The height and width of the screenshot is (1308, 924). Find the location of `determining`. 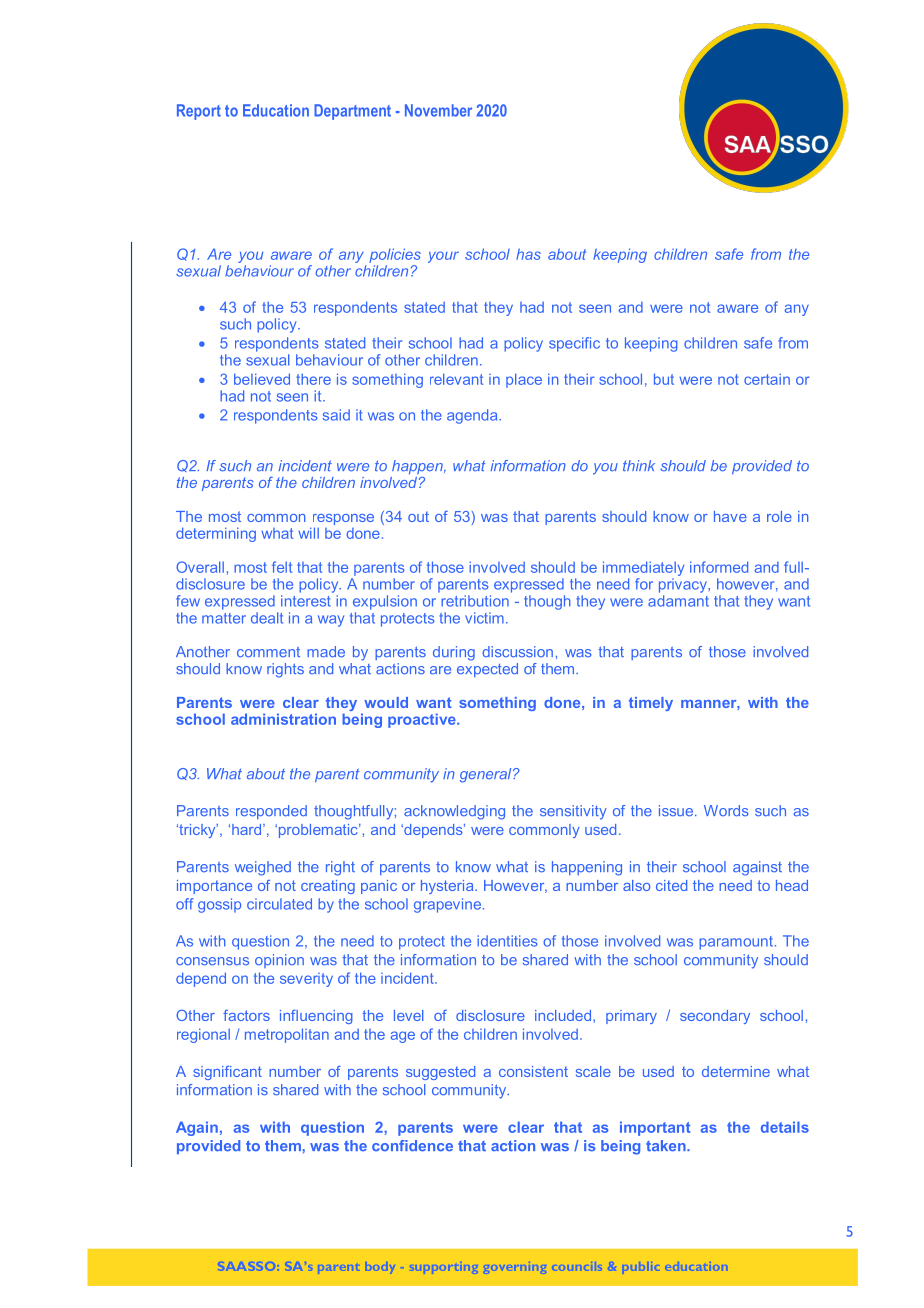

determining is located at coordinates (216, 534).
